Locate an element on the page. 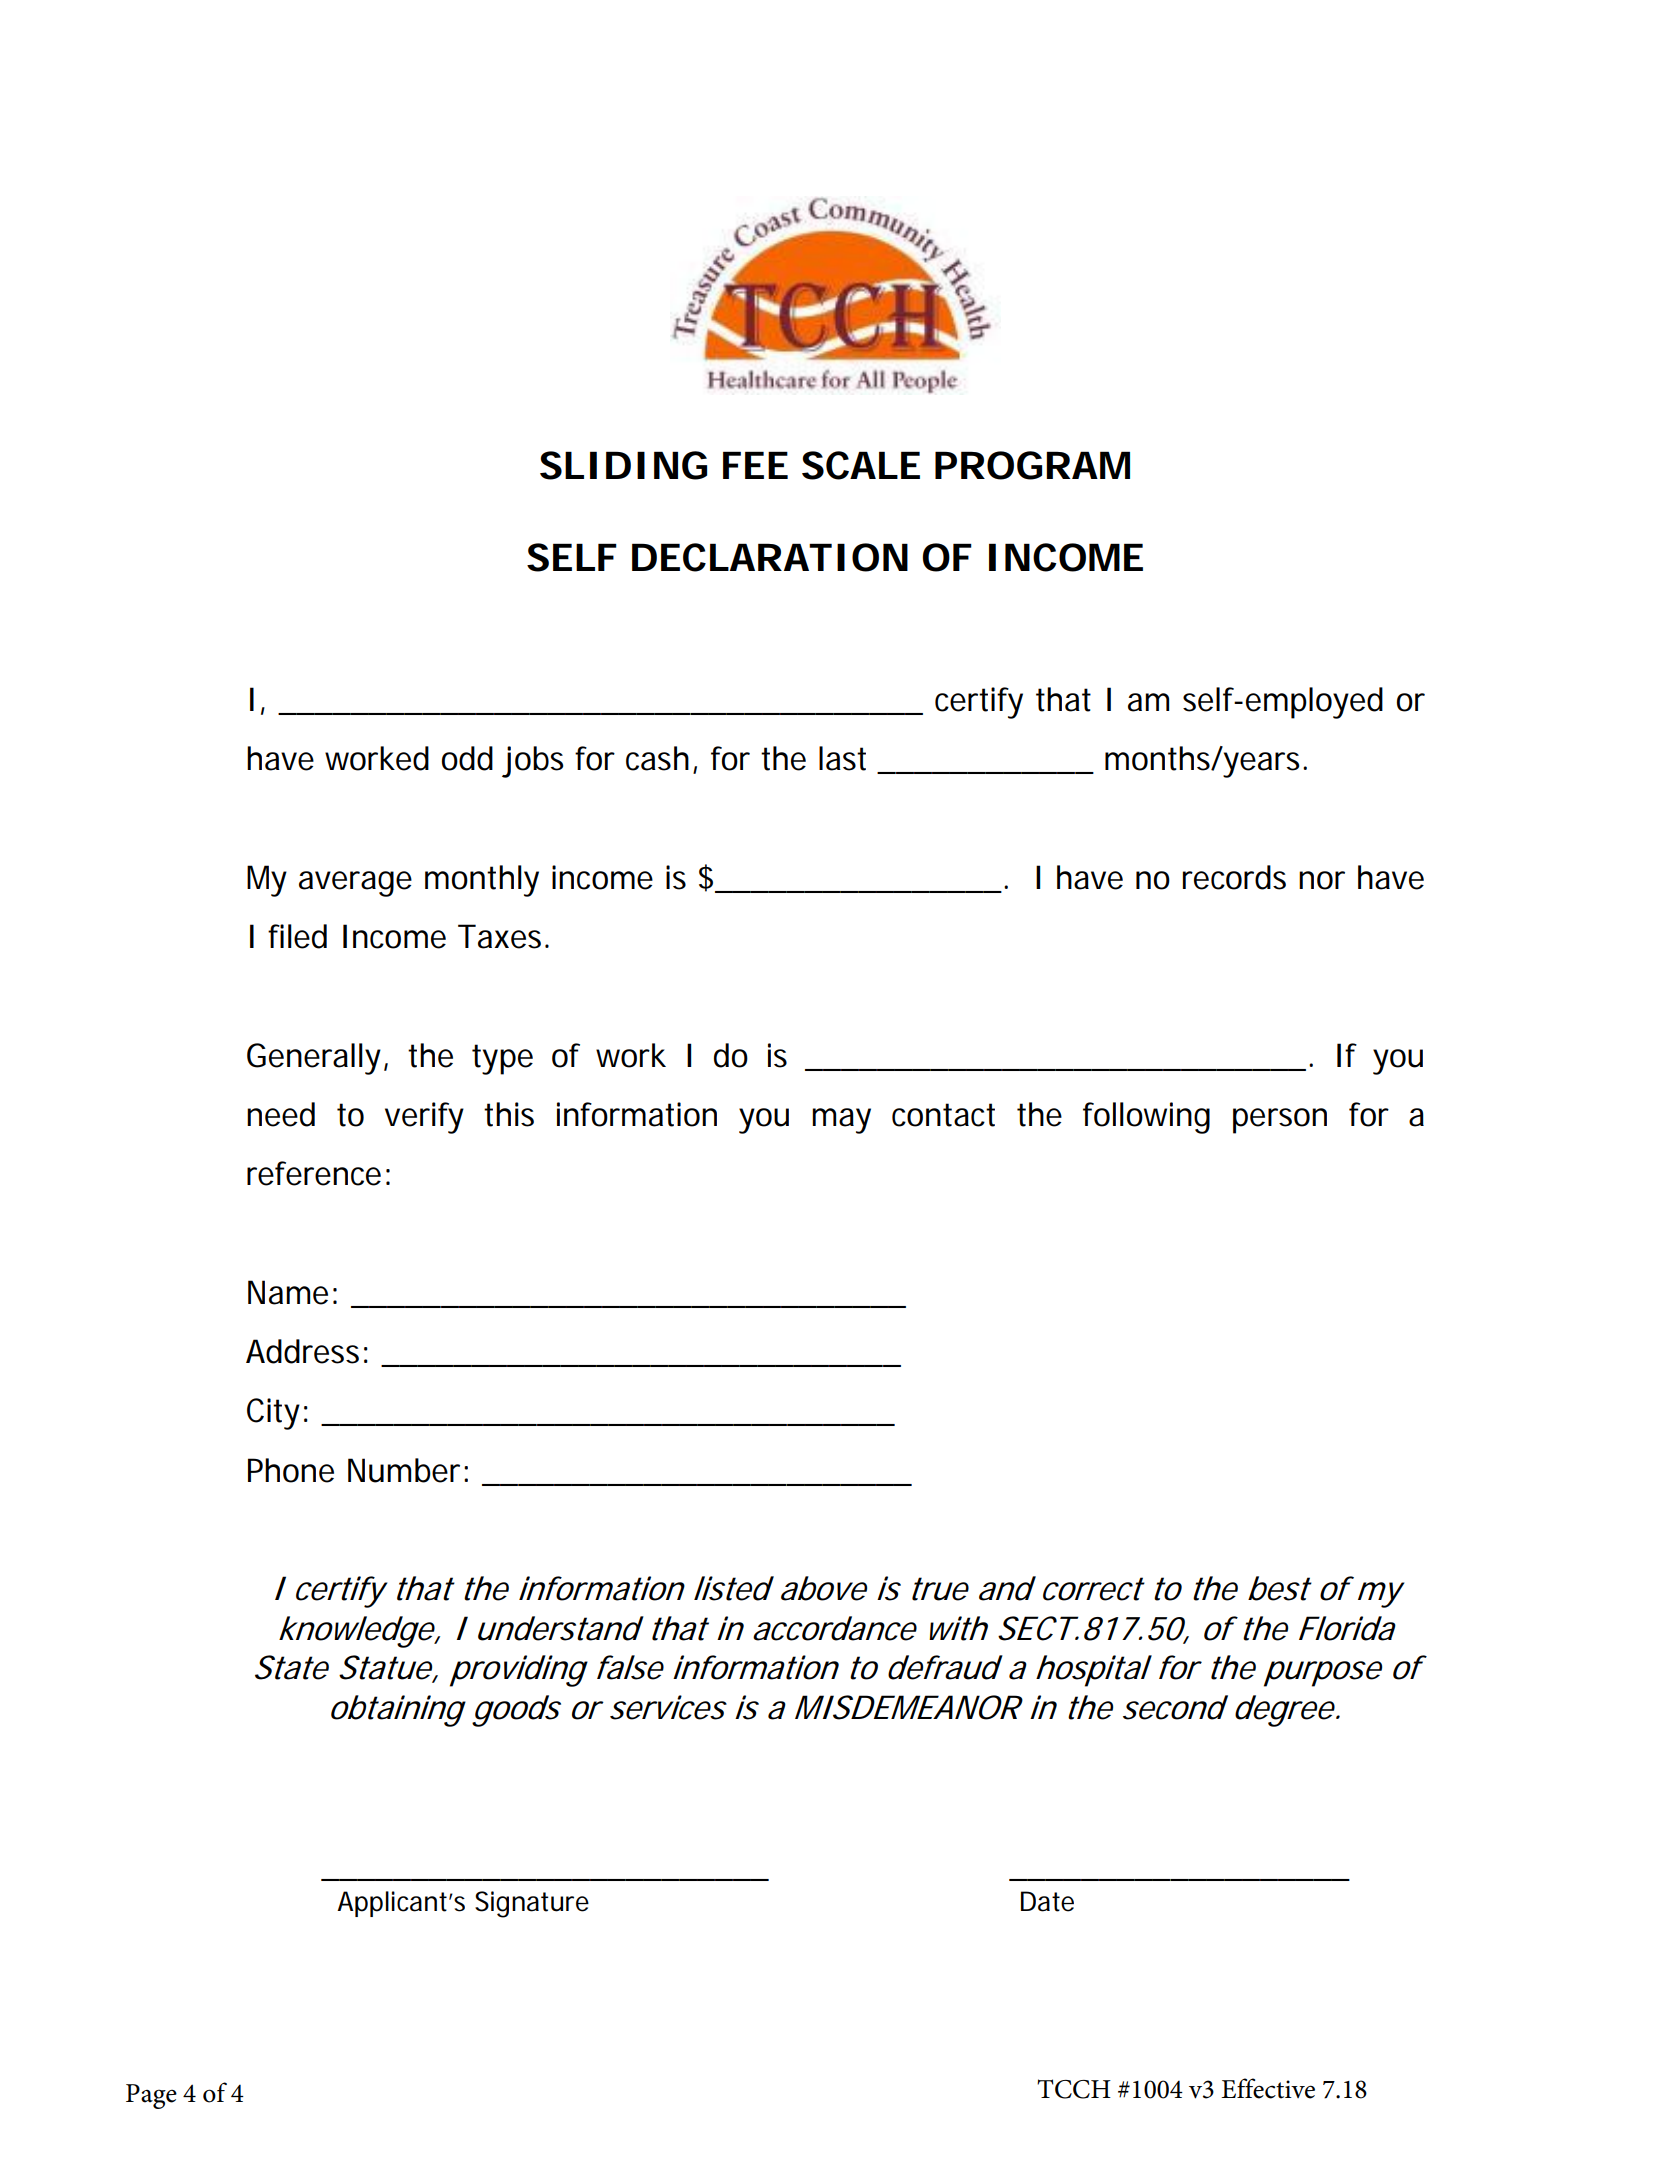  Effective is located at coordinates (1268, 2088).
